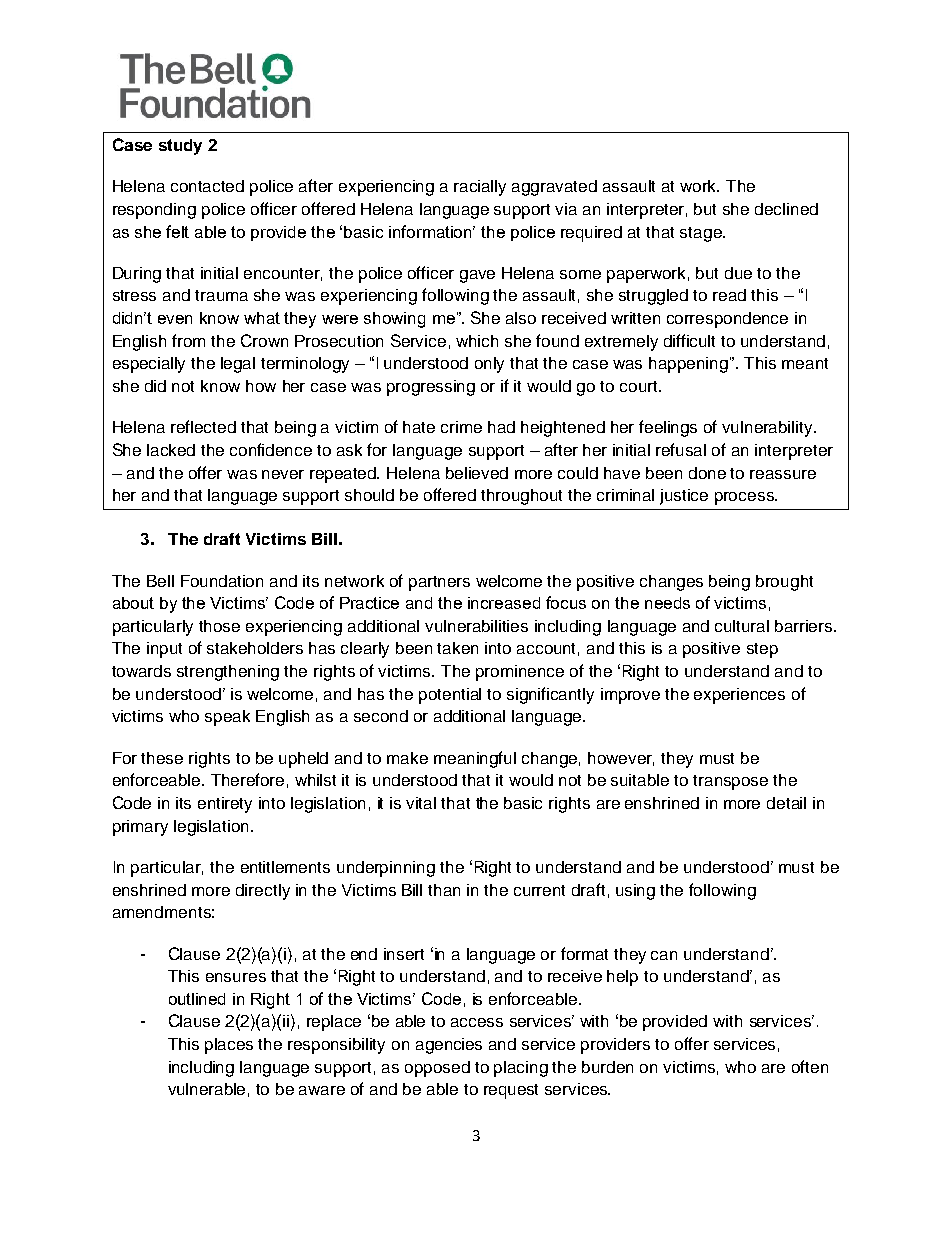 This screenshot has height=1233, width=952. Describe the element at coordinates (786, 209) in the screenshot. I see `declined` at that location.
